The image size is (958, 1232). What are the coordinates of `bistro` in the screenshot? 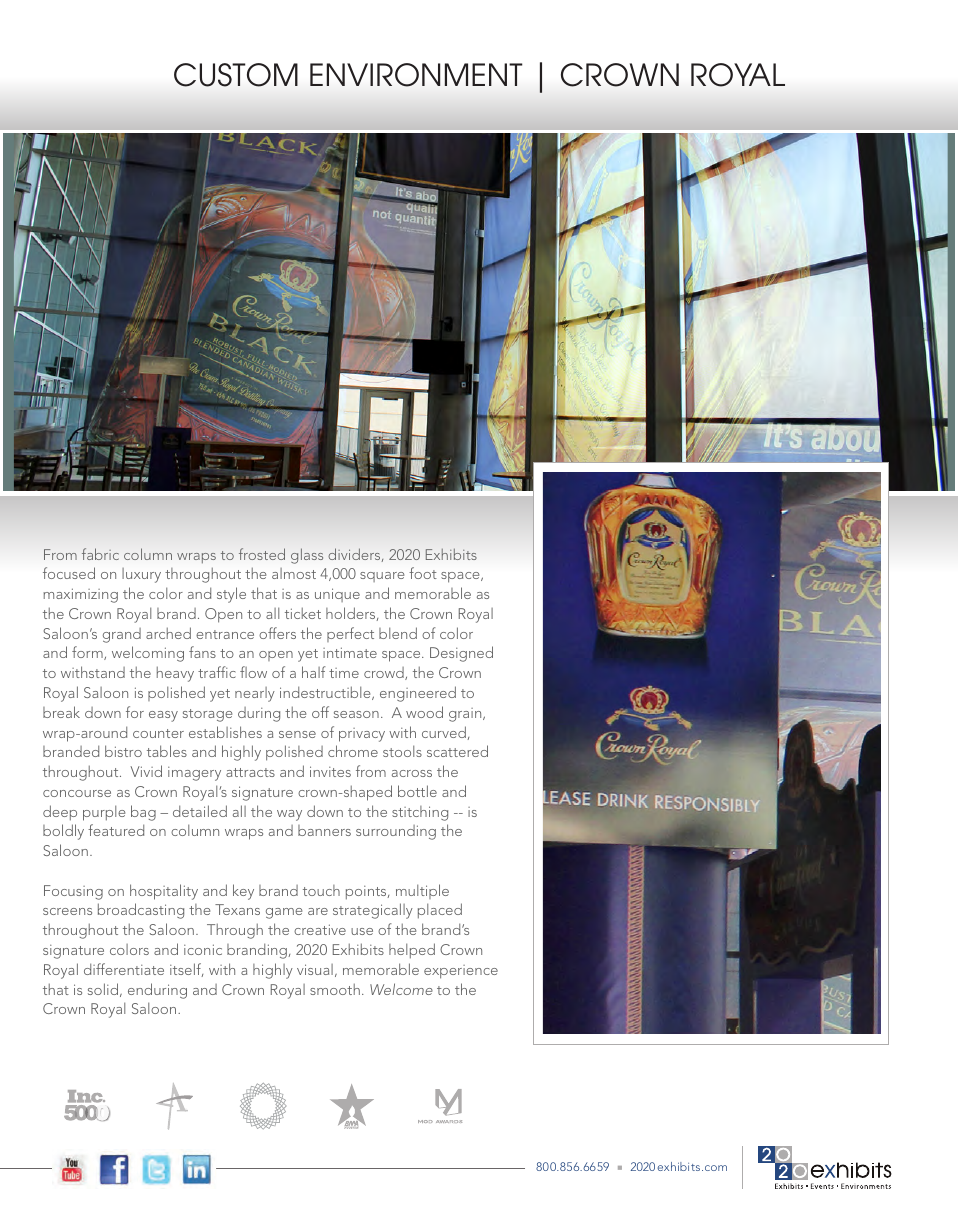 It's located at (123, 751).
